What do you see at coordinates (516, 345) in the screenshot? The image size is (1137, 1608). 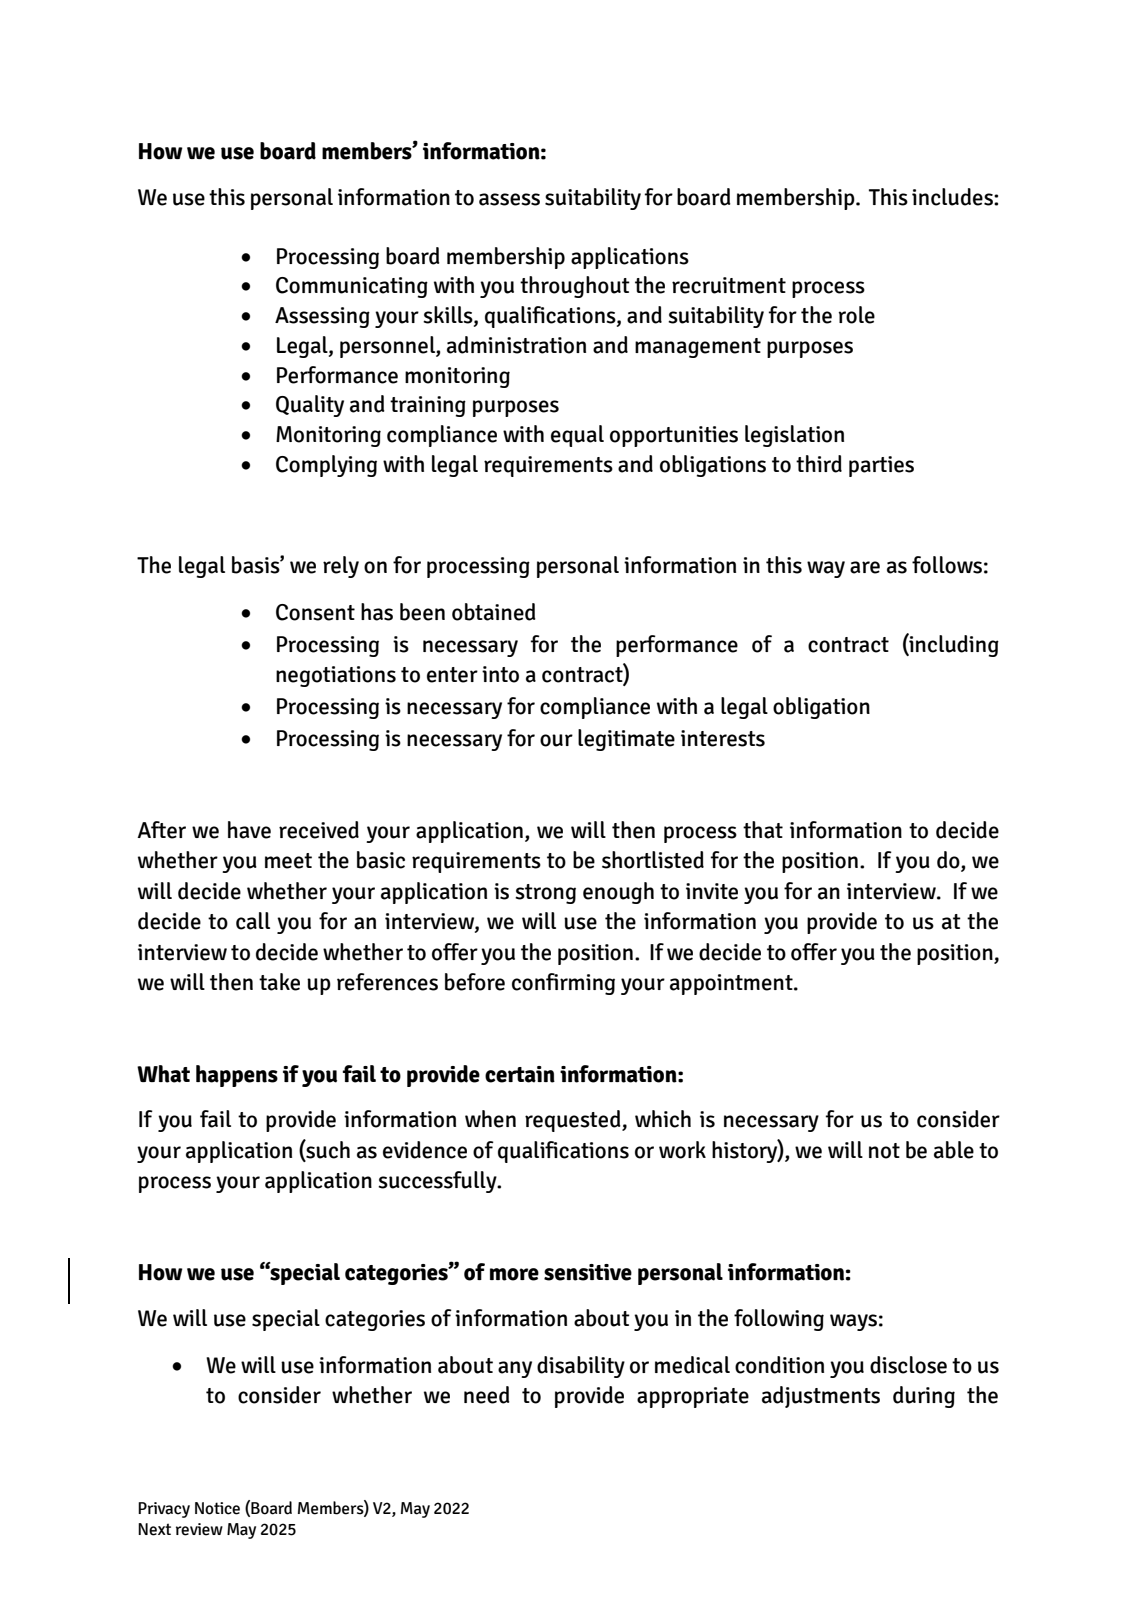 I see `administration` at bounding box center [516, 345].
